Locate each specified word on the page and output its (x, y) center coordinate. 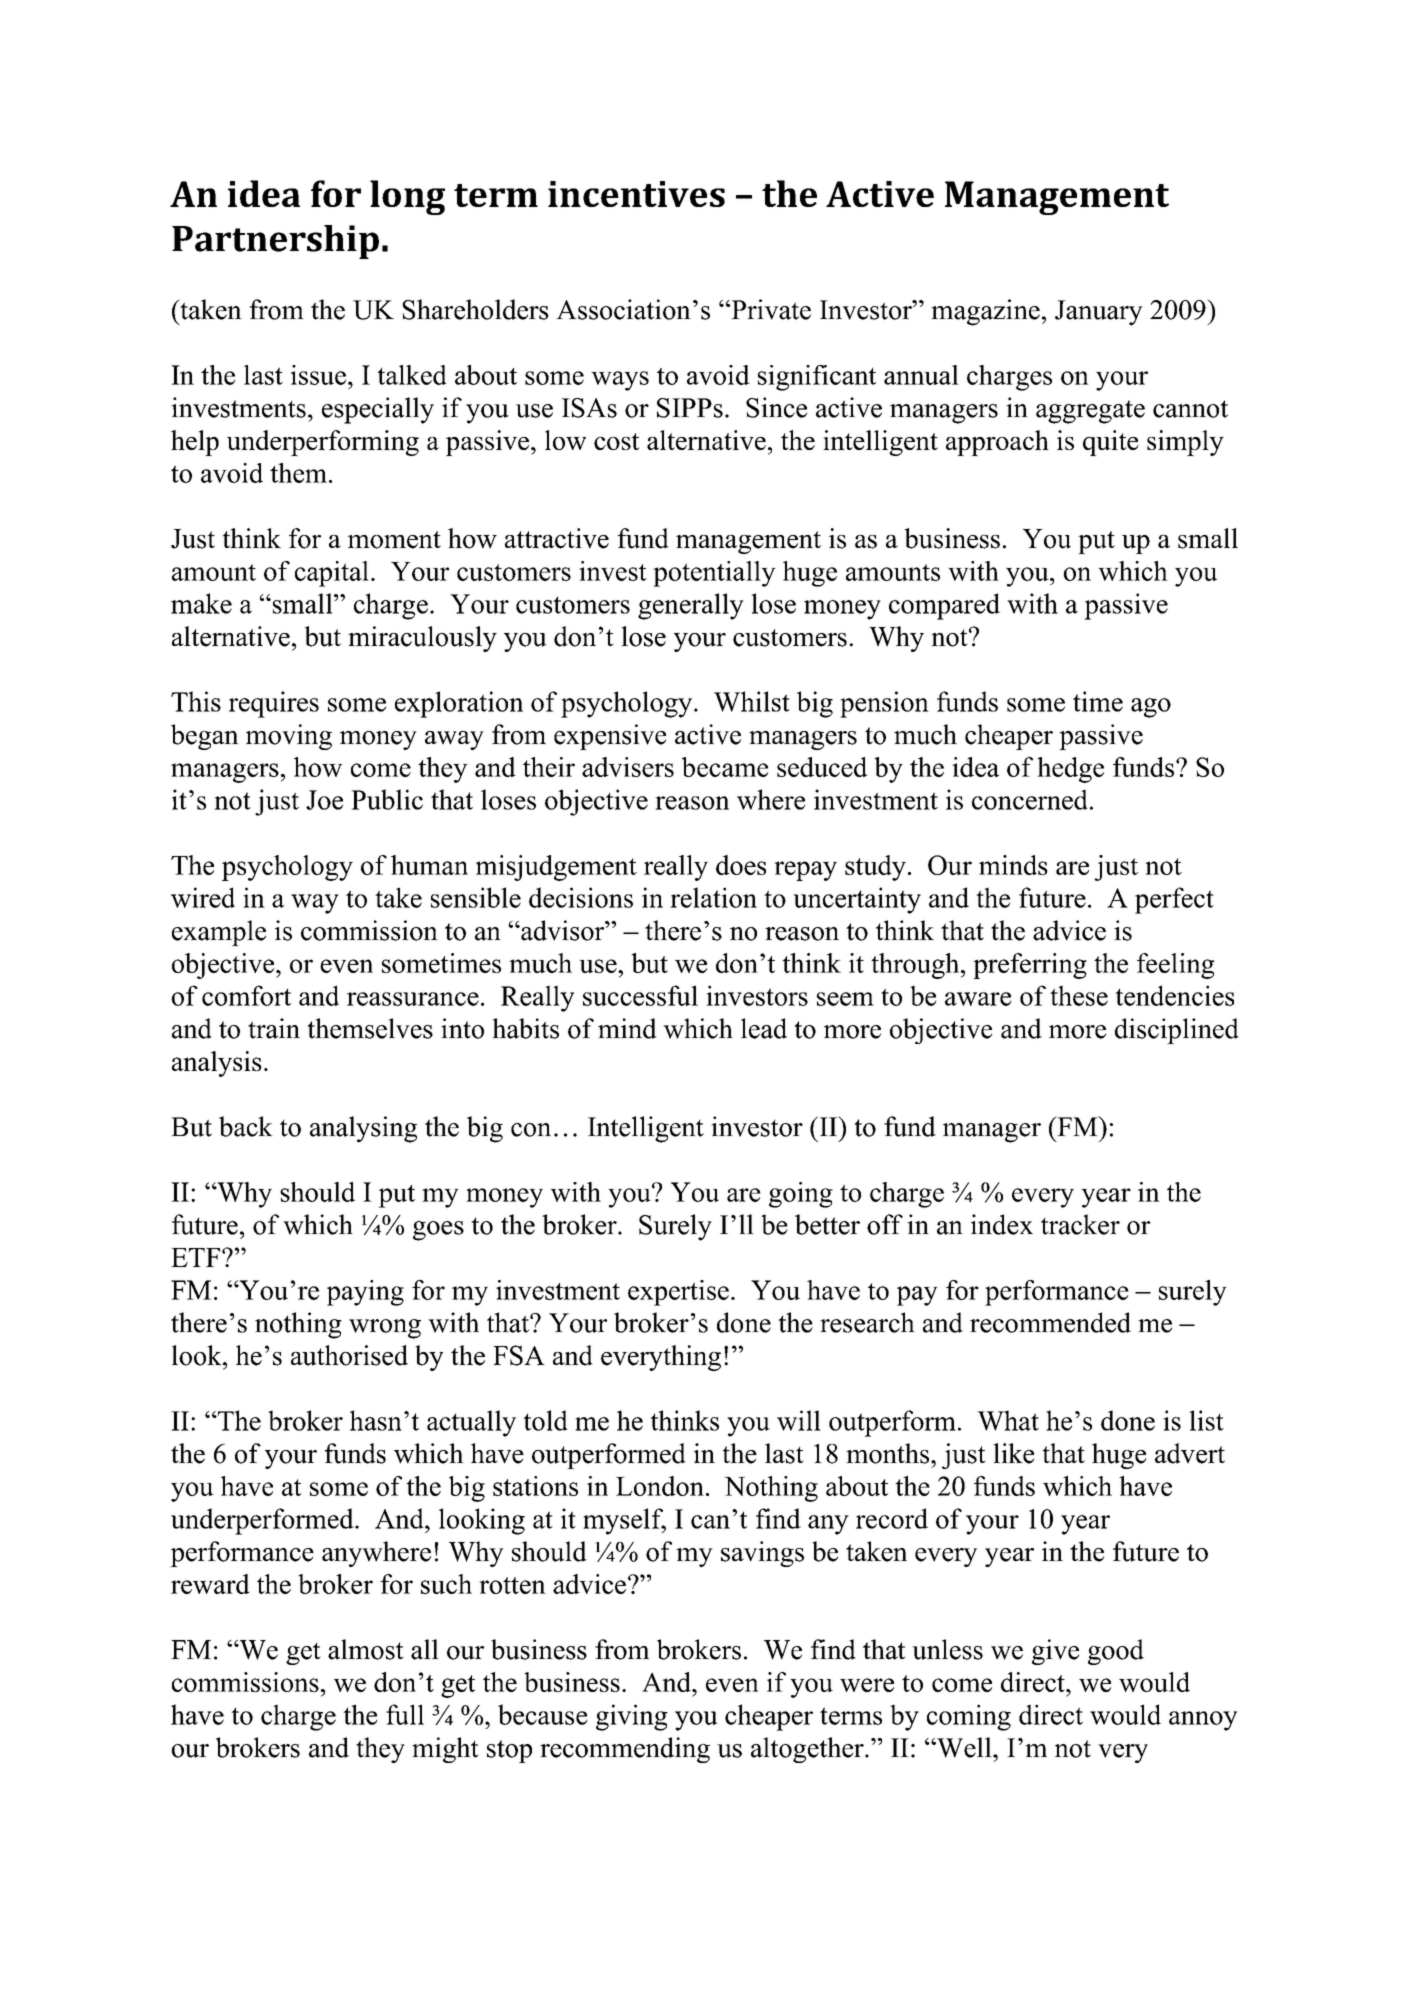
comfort (246, 995)
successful (640, 995)
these (1079, 995)
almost (366, 1649)
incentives (636, 194)
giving (632, 1717)
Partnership (275, 242)
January (1099, 313)
